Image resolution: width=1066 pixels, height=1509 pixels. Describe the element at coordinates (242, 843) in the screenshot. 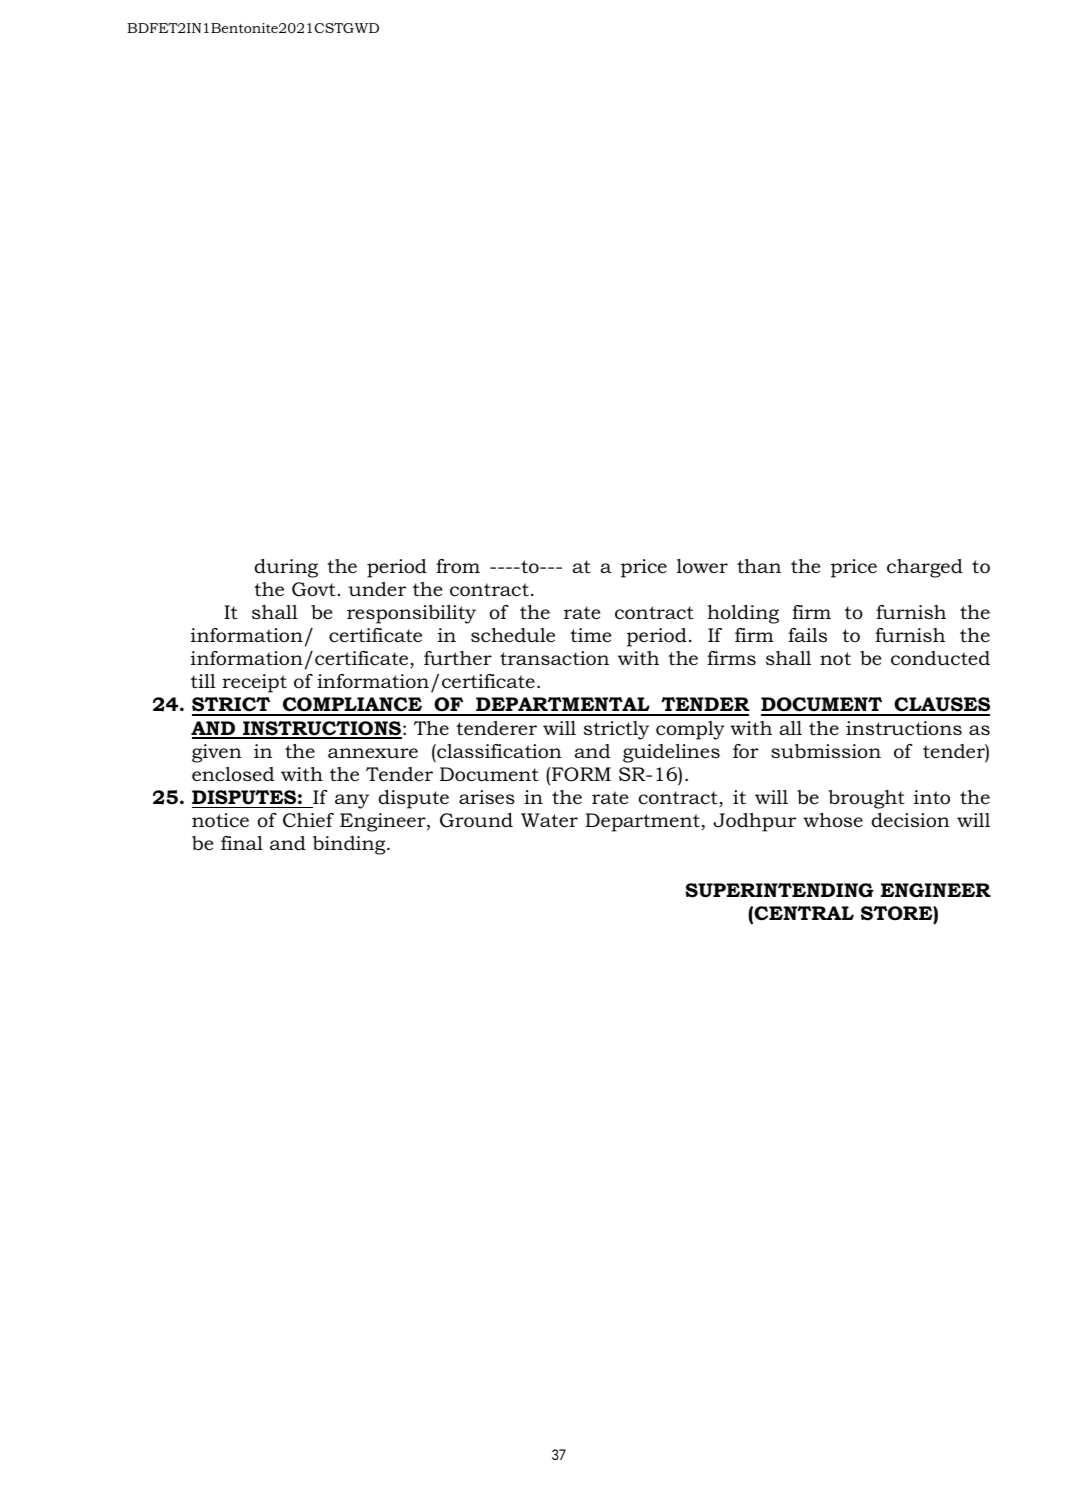

I see `final` at that location.
